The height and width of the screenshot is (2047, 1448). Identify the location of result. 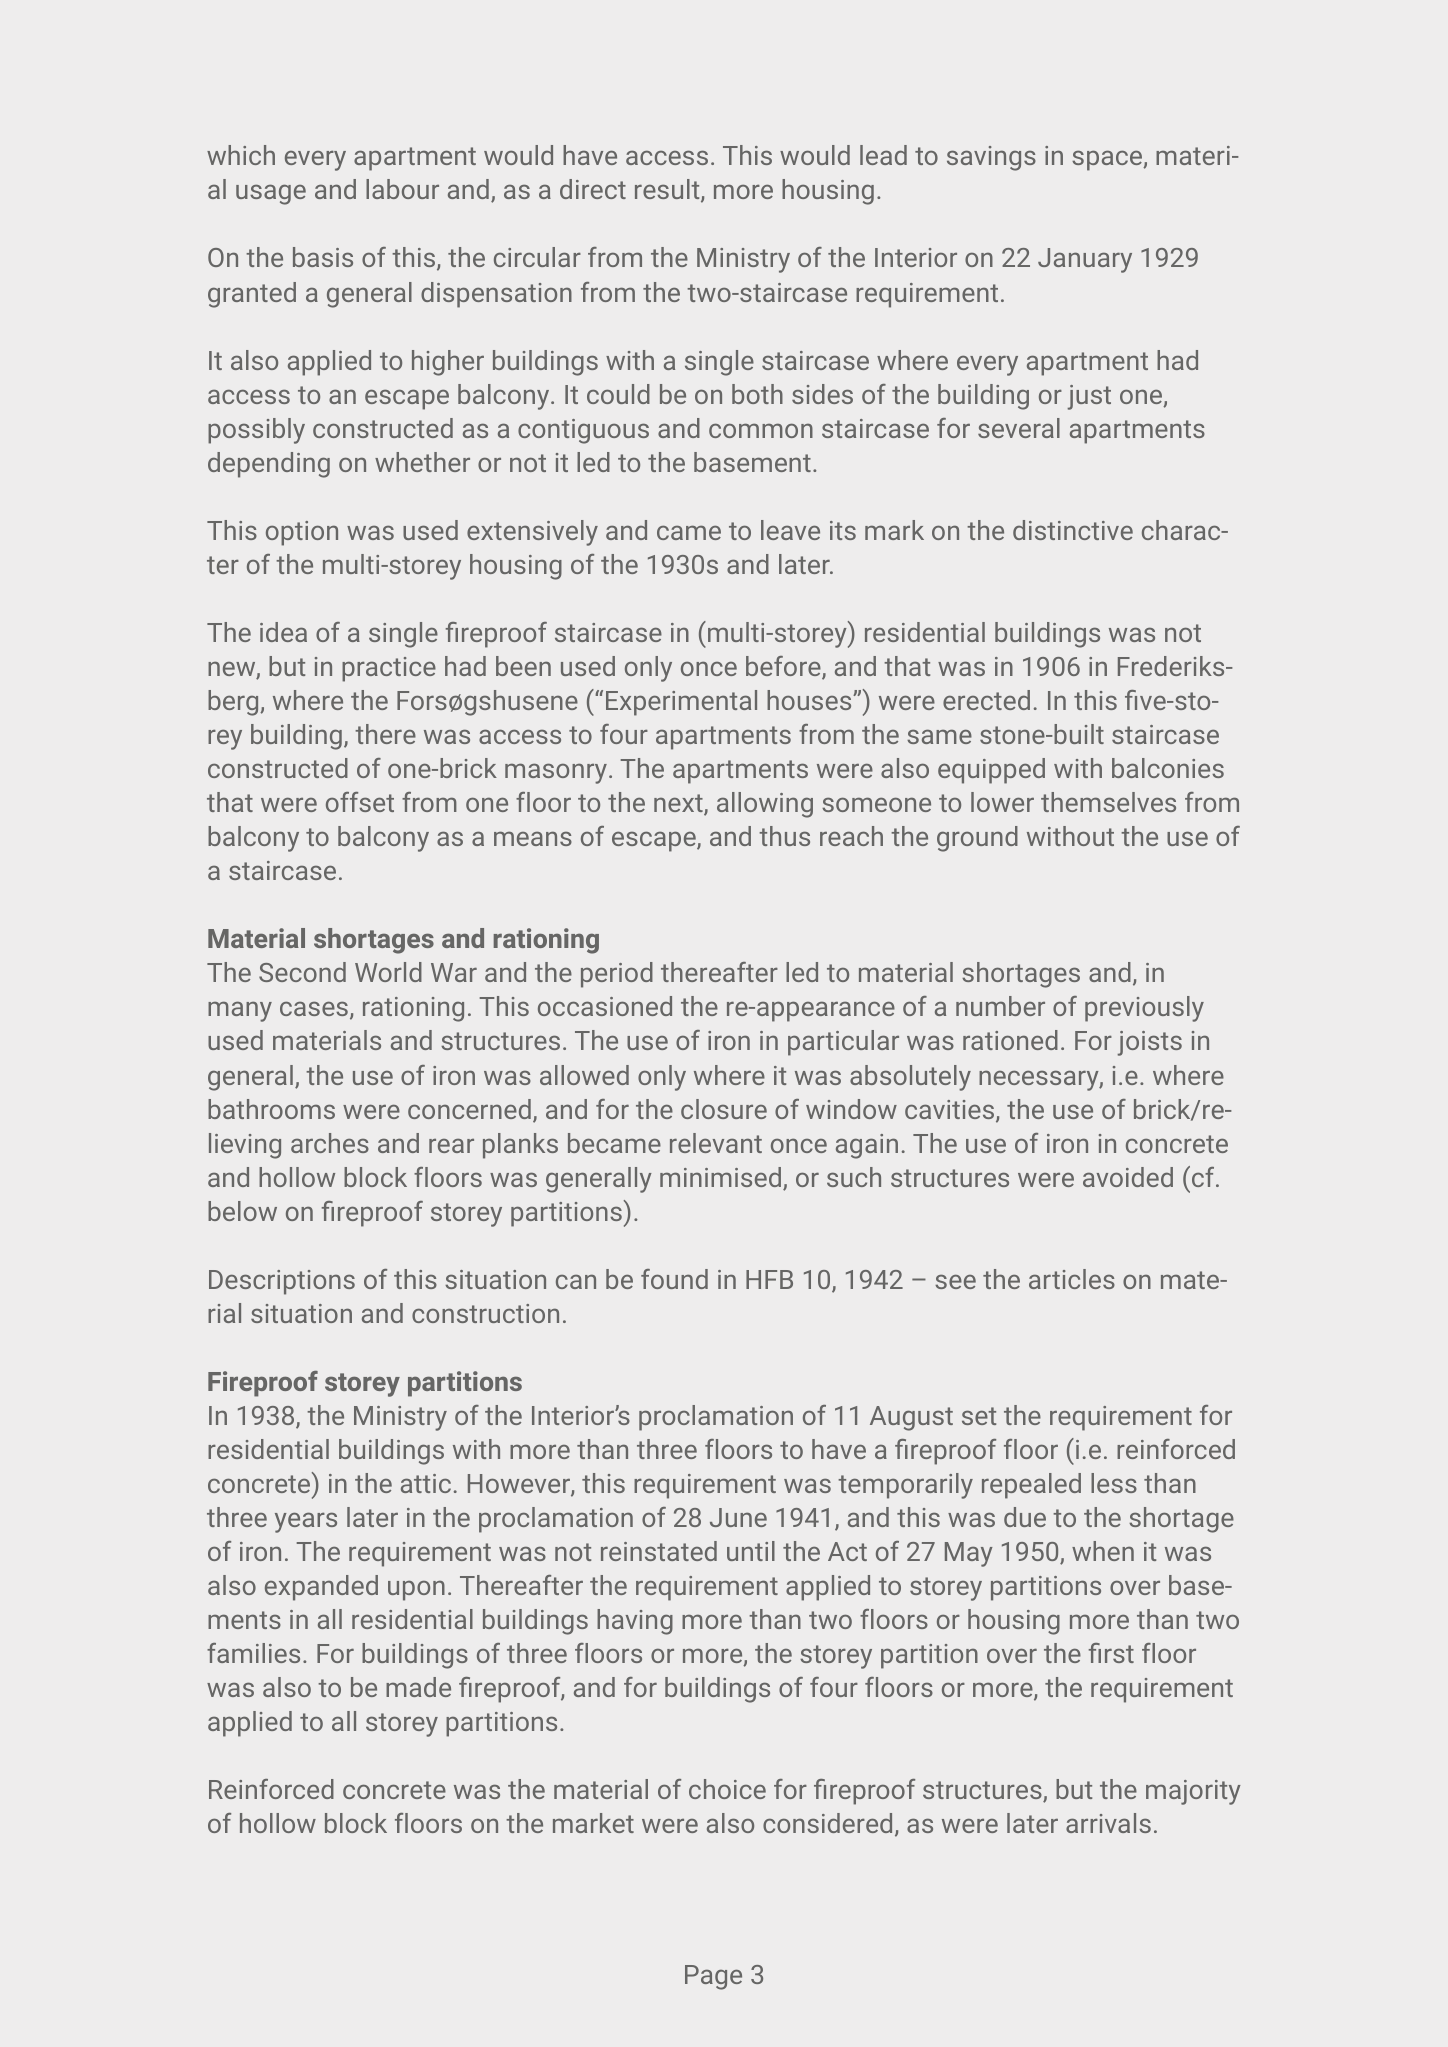
(668, 191).
